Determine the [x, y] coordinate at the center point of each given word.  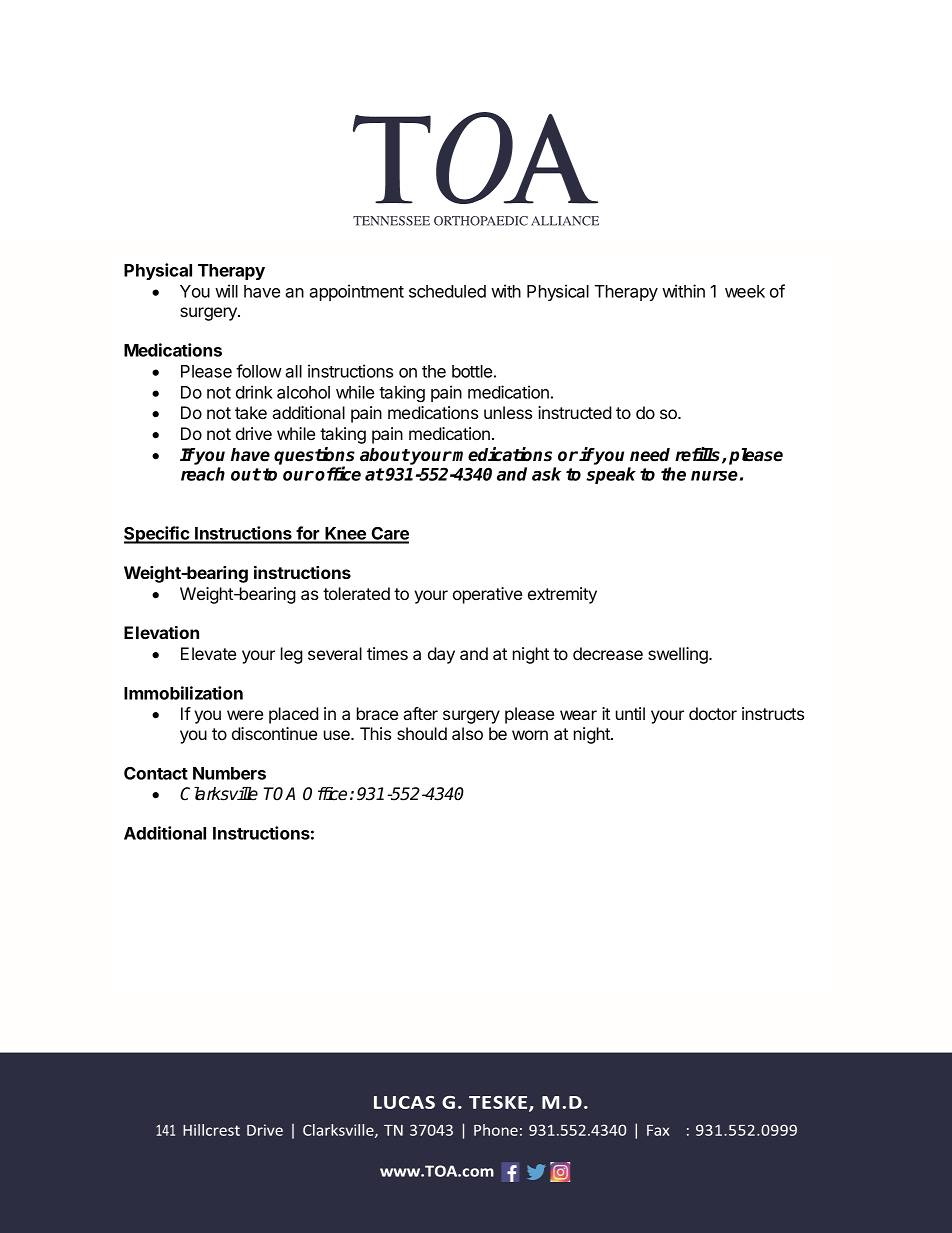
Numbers [229, 773]
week [745, 291]
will [226, 291]
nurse [714, 476]
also [467, 733]
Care [389, 535]
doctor [713, 713]
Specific [158, 535]
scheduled [447, 291]
